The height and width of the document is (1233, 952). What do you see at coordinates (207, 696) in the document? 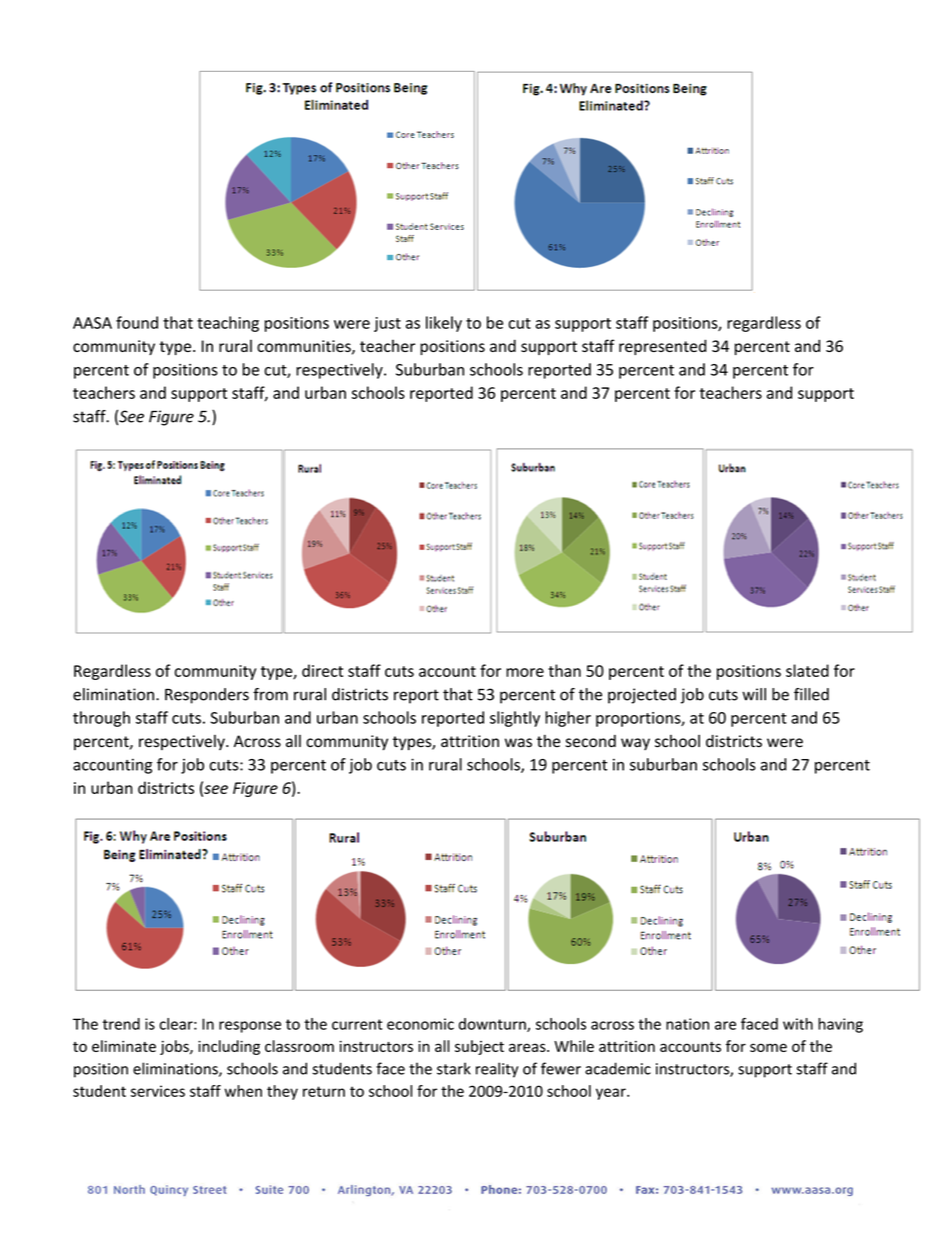
I see `Responders` at bounding box center [207, 696].
